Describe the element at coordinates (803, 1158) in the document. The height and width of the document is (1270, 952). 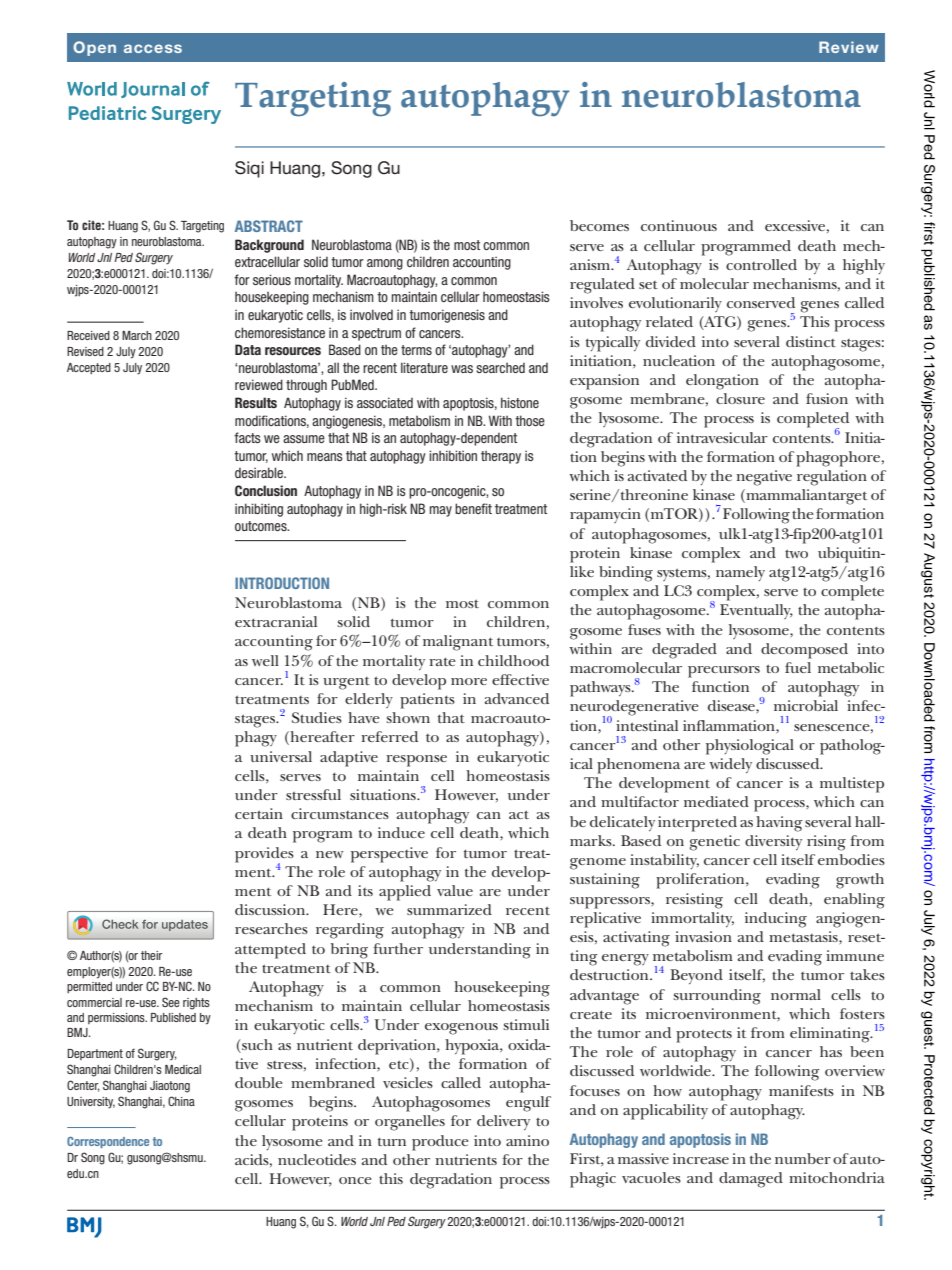
I see `number` at that location.
